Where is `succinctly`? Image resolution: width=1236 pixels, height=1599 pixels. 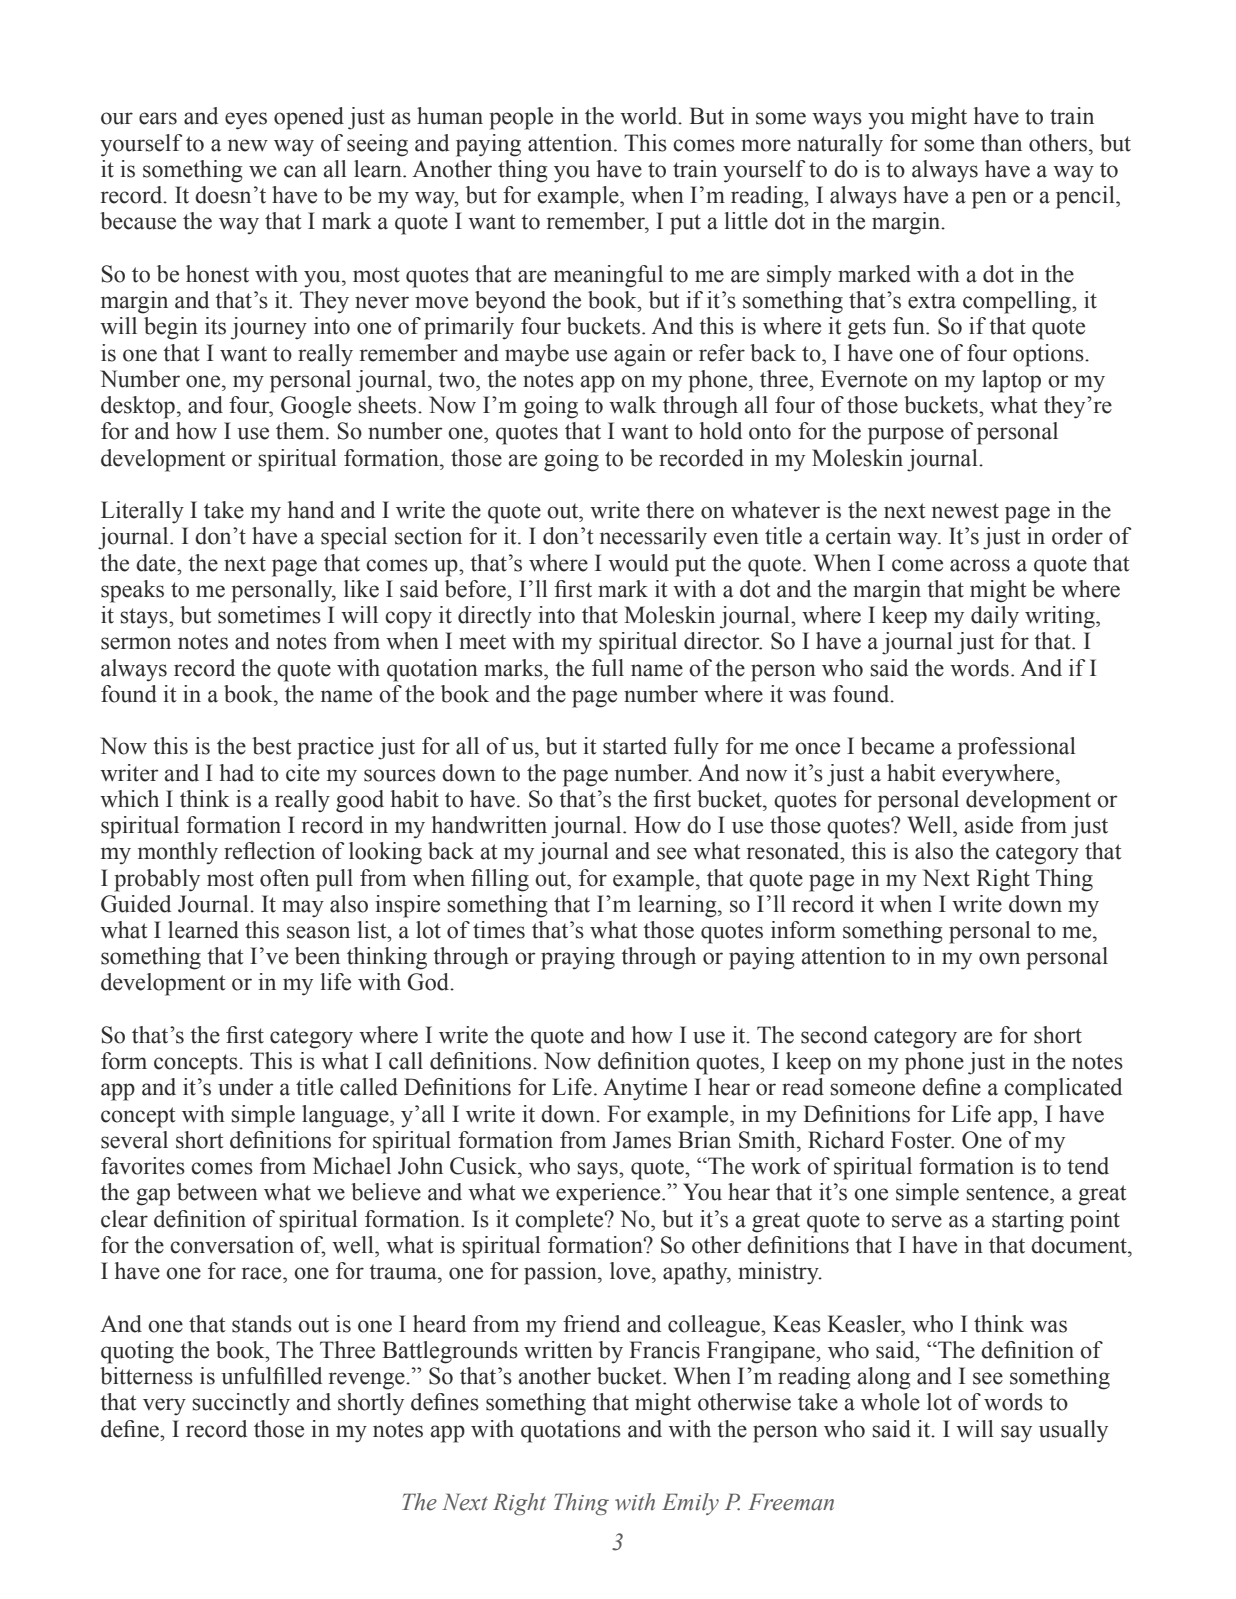
succinctly is located at coordinates (241, 1404).
